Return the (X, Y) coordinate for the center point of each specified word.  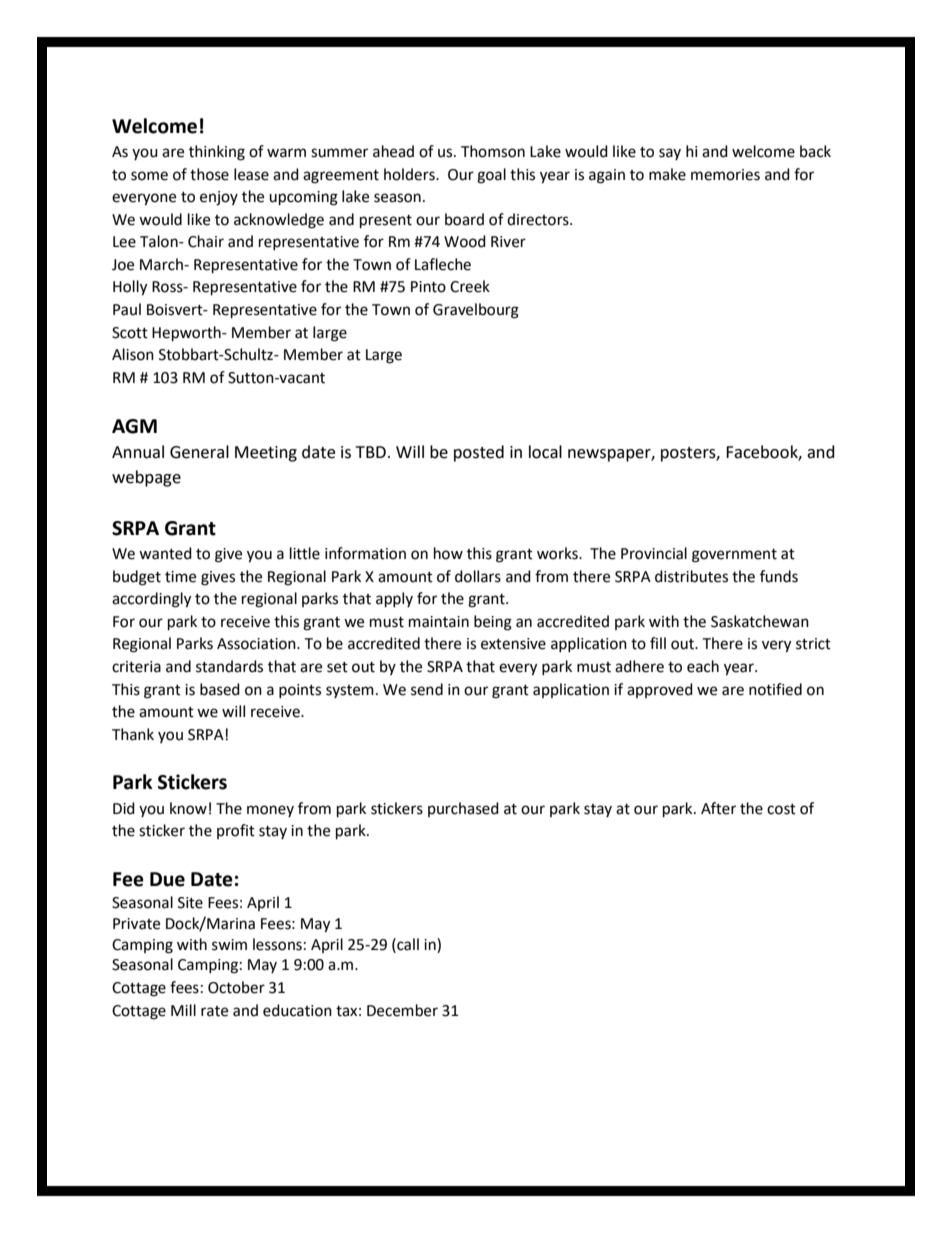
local (545, 452)
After (718, 808)
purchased (463, 809)
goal (491, 176)
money (270, 811)
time (180, 577)
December (402, 1010)
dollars (478, 576)
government (734, 556)
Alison (133, 354)
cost (781, 809)
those (209, 174)
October (236, 987)
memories (725, 175)
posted (479, 453)
